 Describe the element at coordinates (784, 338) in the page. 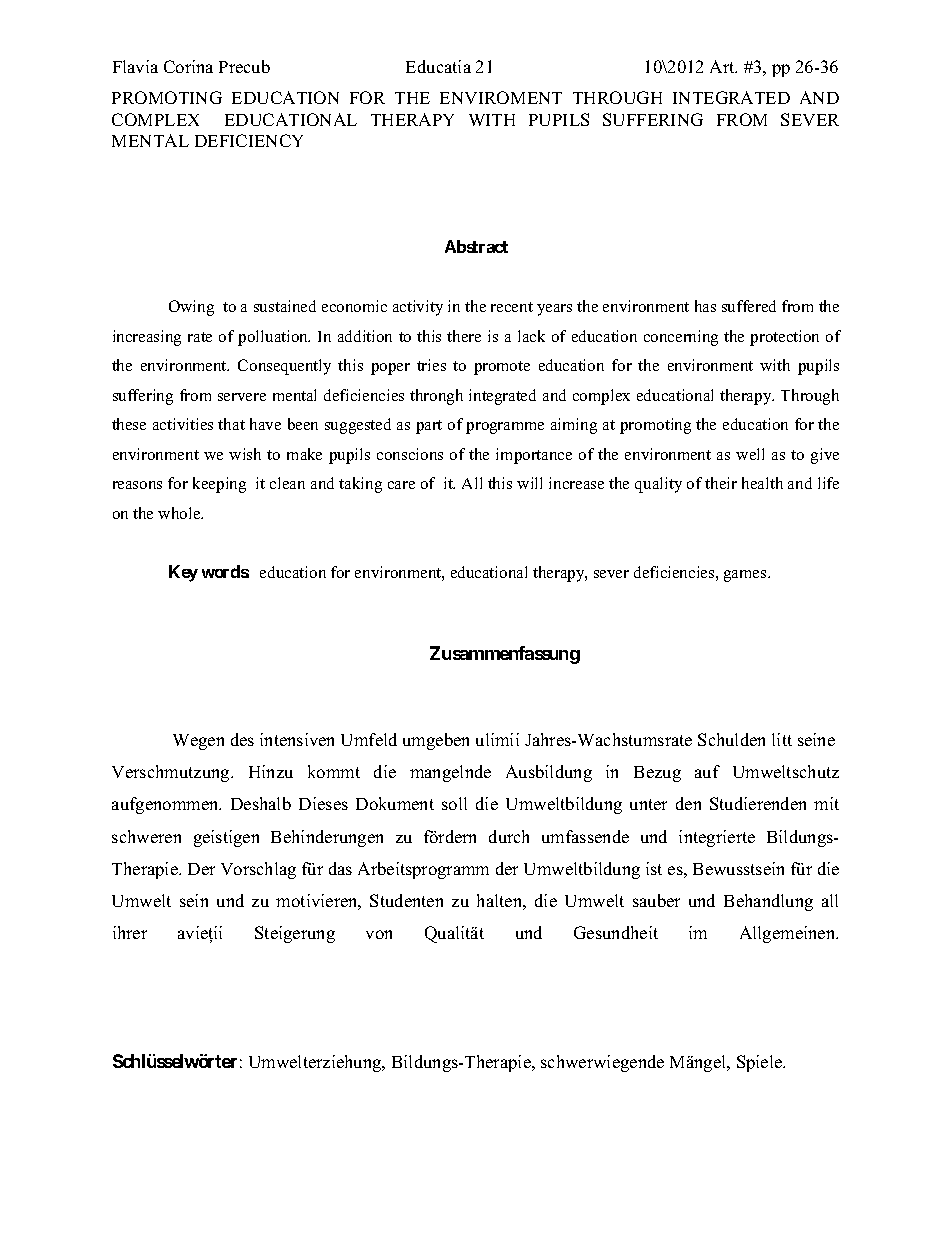

I see `protection` at that location.
